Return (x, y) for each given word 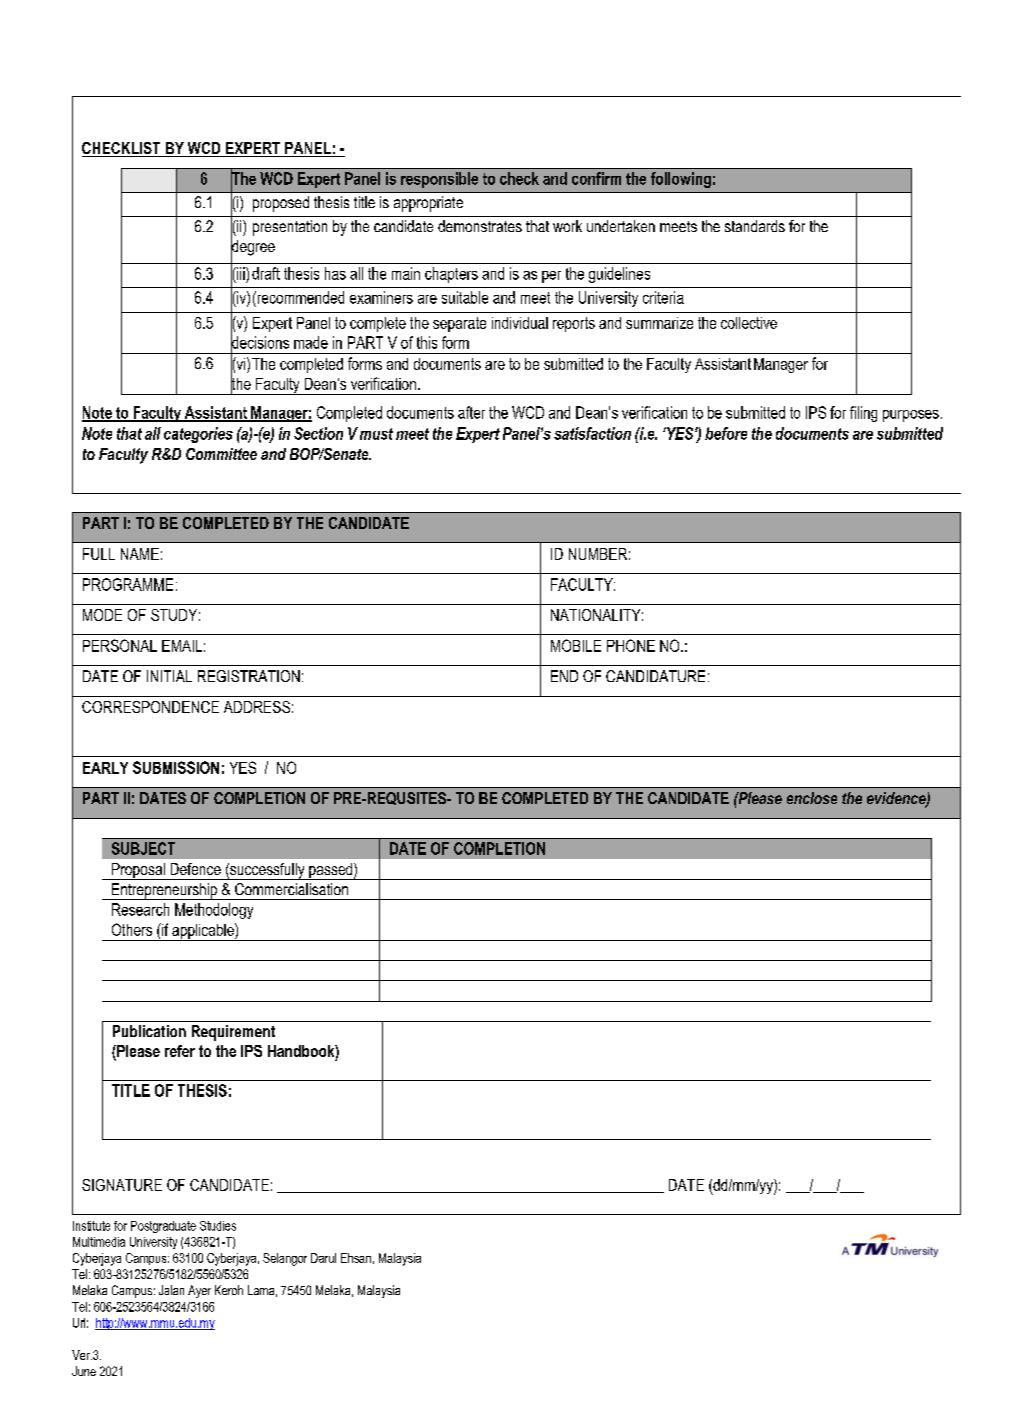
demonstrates (480, 226)
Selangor (285, 1259)
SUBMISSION (176, 767)
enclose (812, 798)
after (471, 412)
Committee (221, 454)
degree (253, 248)
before (726, 433)
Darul (323, 1258)
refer (180, 1051)
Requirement (233, 1033)
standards (755, 226)
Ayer (199, 1291)
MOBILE (576, 645)
